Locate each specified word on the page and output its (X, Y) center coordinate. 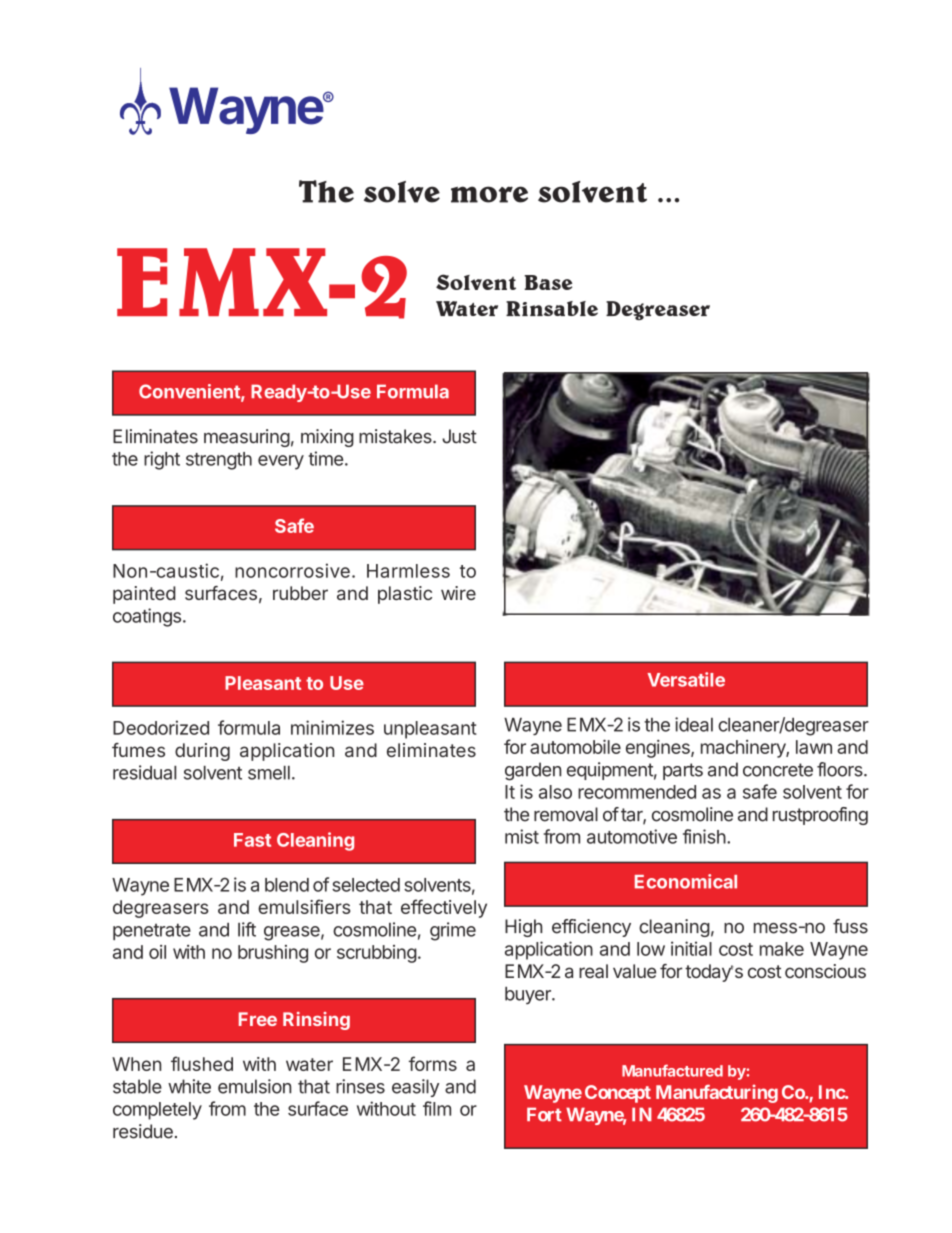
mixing (327, 438)
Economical (686, 881)
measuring (247, 438)
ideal (694, 724)
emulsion (254, 1086)
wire (458, 593)
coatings (147, 617)
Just (459, 436)
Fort (544, 1114)
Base (548, 282)
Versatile (686, 679)
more (489, 194)
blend (287, 885)
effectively (444, 908)
